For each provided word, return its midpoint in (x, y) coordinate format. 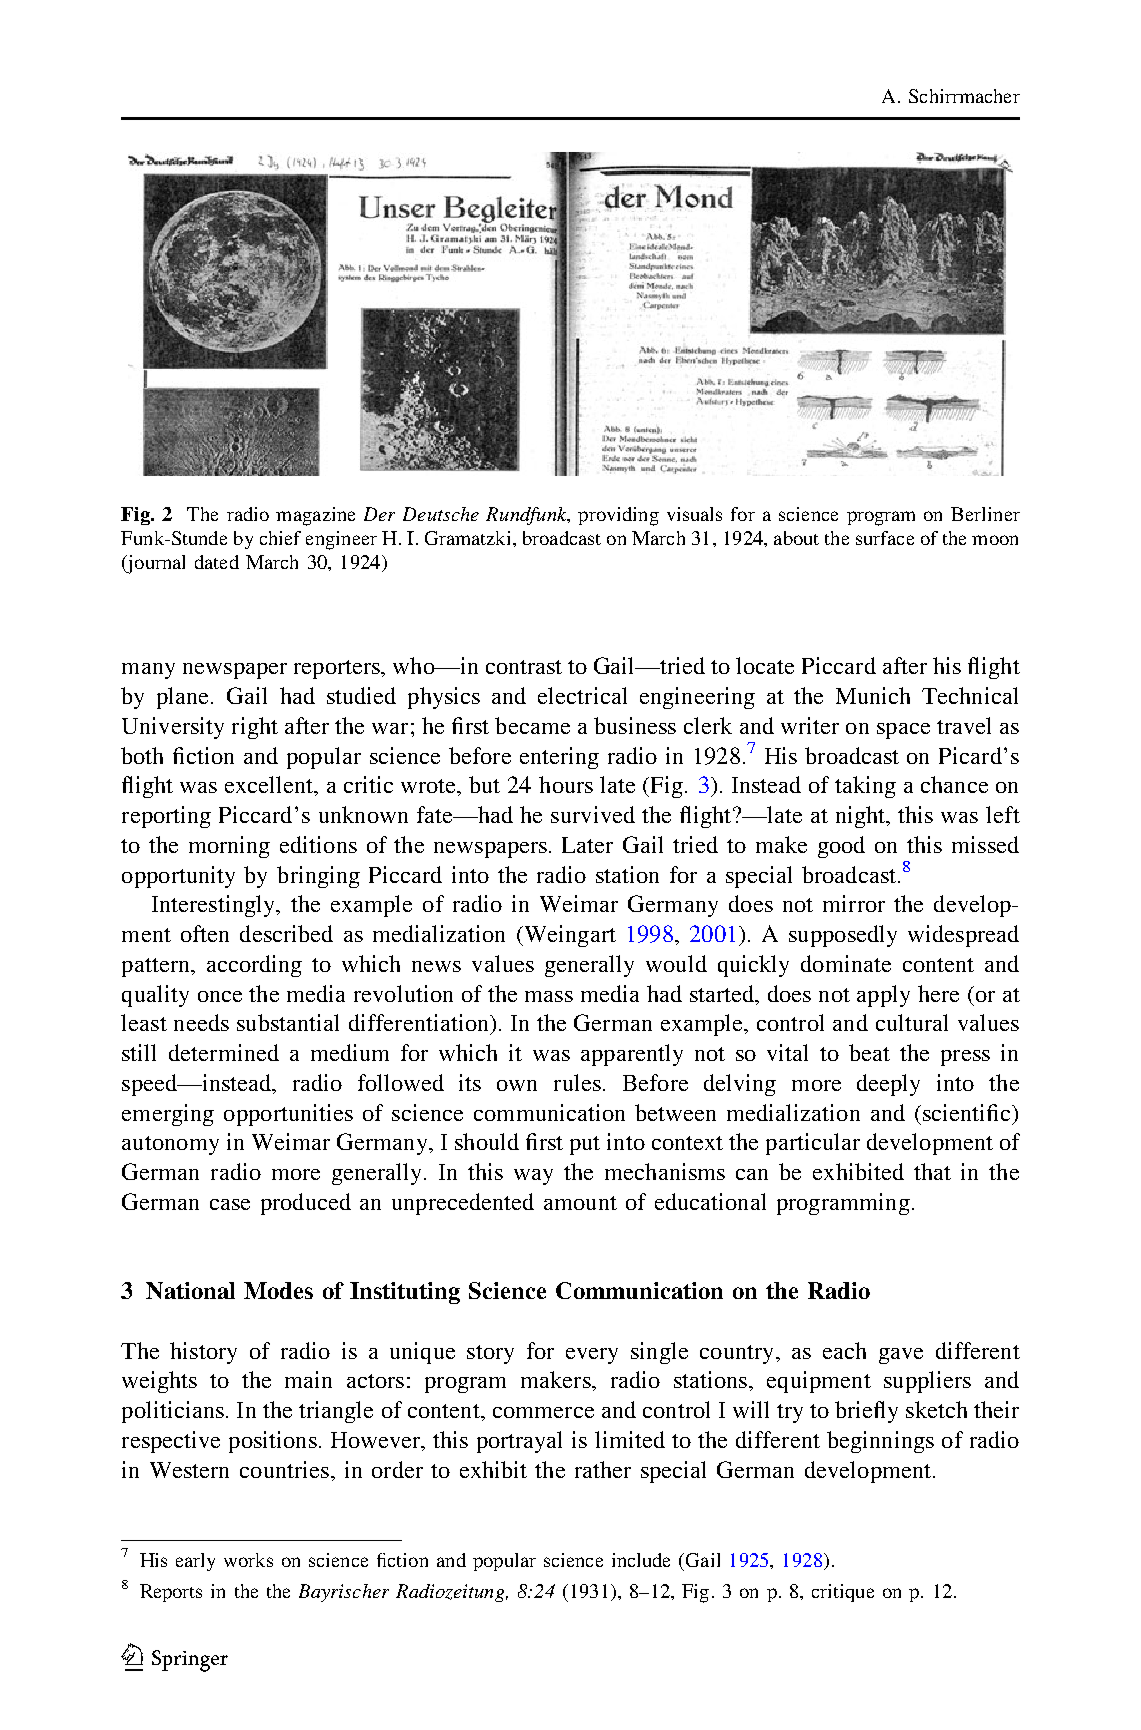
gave (901, 1356)
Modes (278, 1290)
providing (618, 516)
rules (577, 1082)
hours (566, 784)
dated (217, 562)
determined (224, 1052)
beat (869, 1052)
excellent (270, 786)
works (248, 1560)
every (592, 1356)
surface (885, 538)
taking (865, 787)
